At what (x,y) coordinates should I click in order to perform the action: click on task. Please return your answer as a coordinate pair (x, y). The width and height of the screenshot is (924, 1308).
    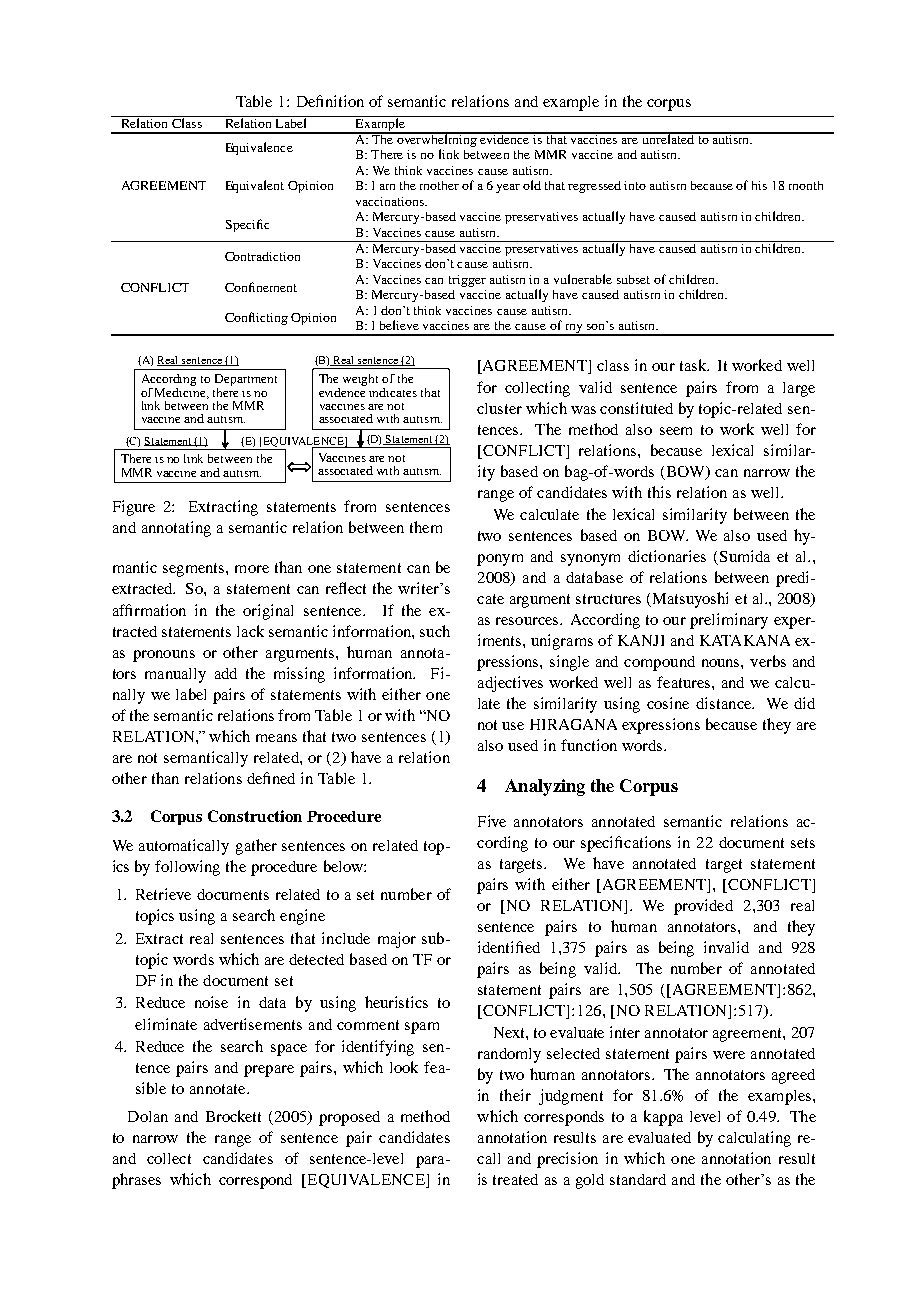
    Looking at the image, I should click on (694, 365).
